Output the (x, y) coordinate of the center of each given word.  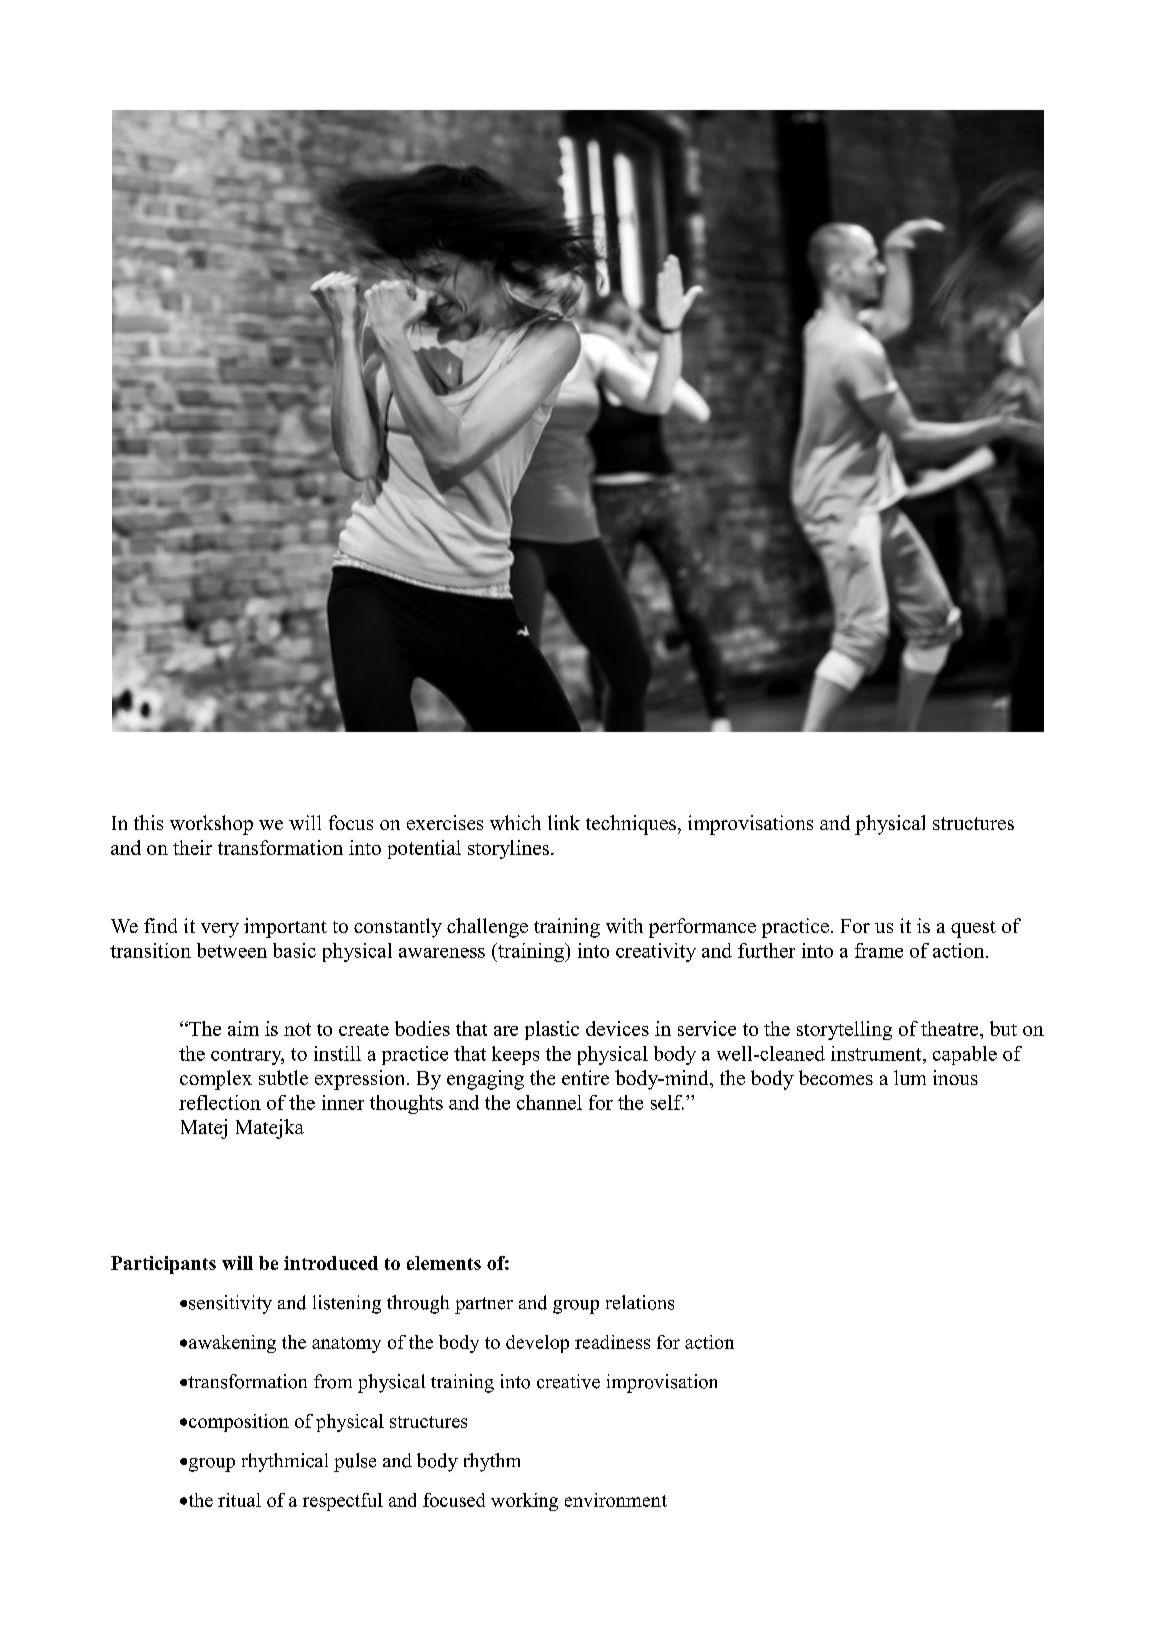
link (564, 822)
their (192, 847)
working (524, 1502)
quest (973, 929)
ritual (239, 1500)
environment (616, 1500)
